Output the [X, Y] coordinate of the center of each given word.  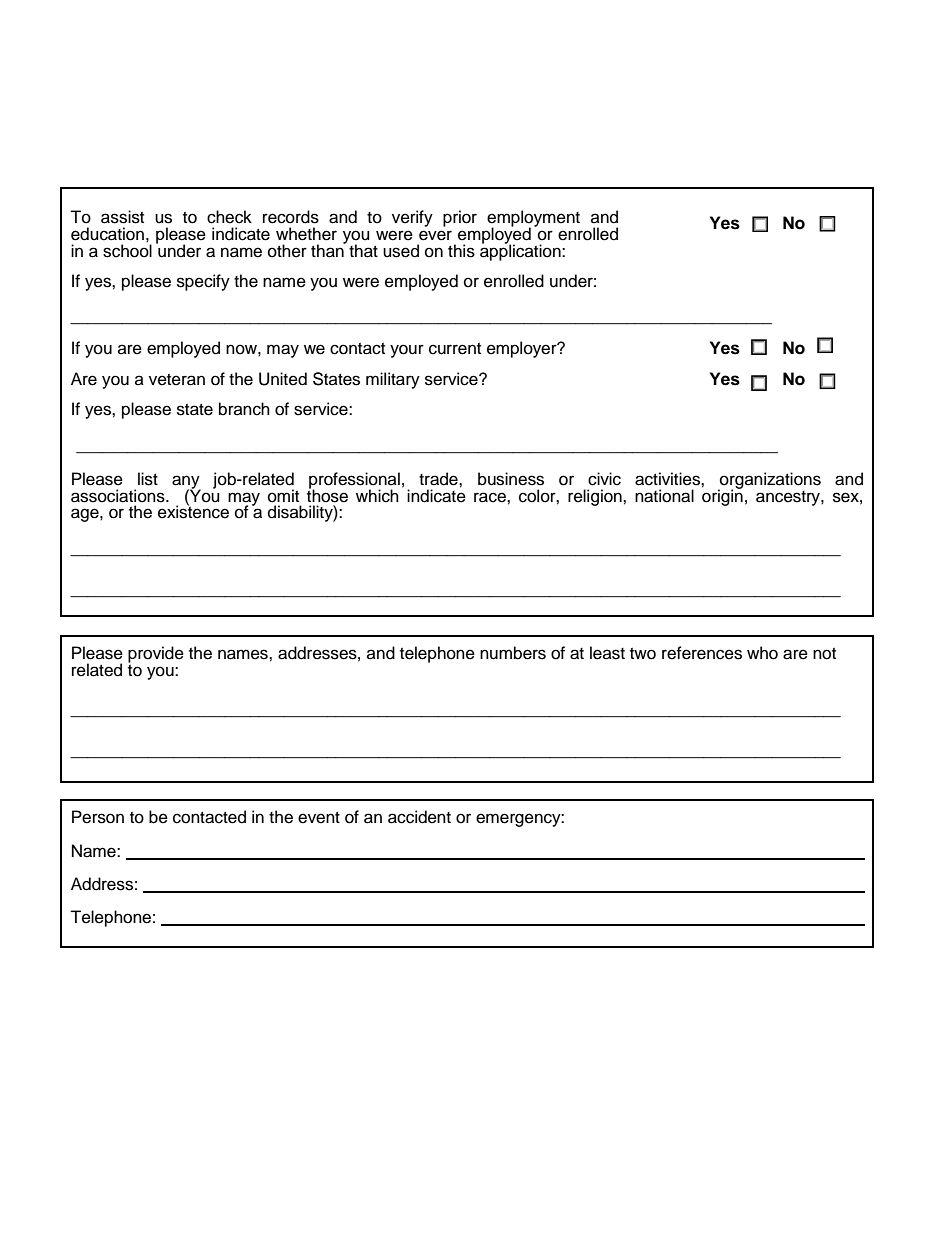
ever [435, 235]
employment [533, 220]
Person [98, 817]
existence [193, 511]
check [229, 217]
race [491, 497]
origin [722, 496]
